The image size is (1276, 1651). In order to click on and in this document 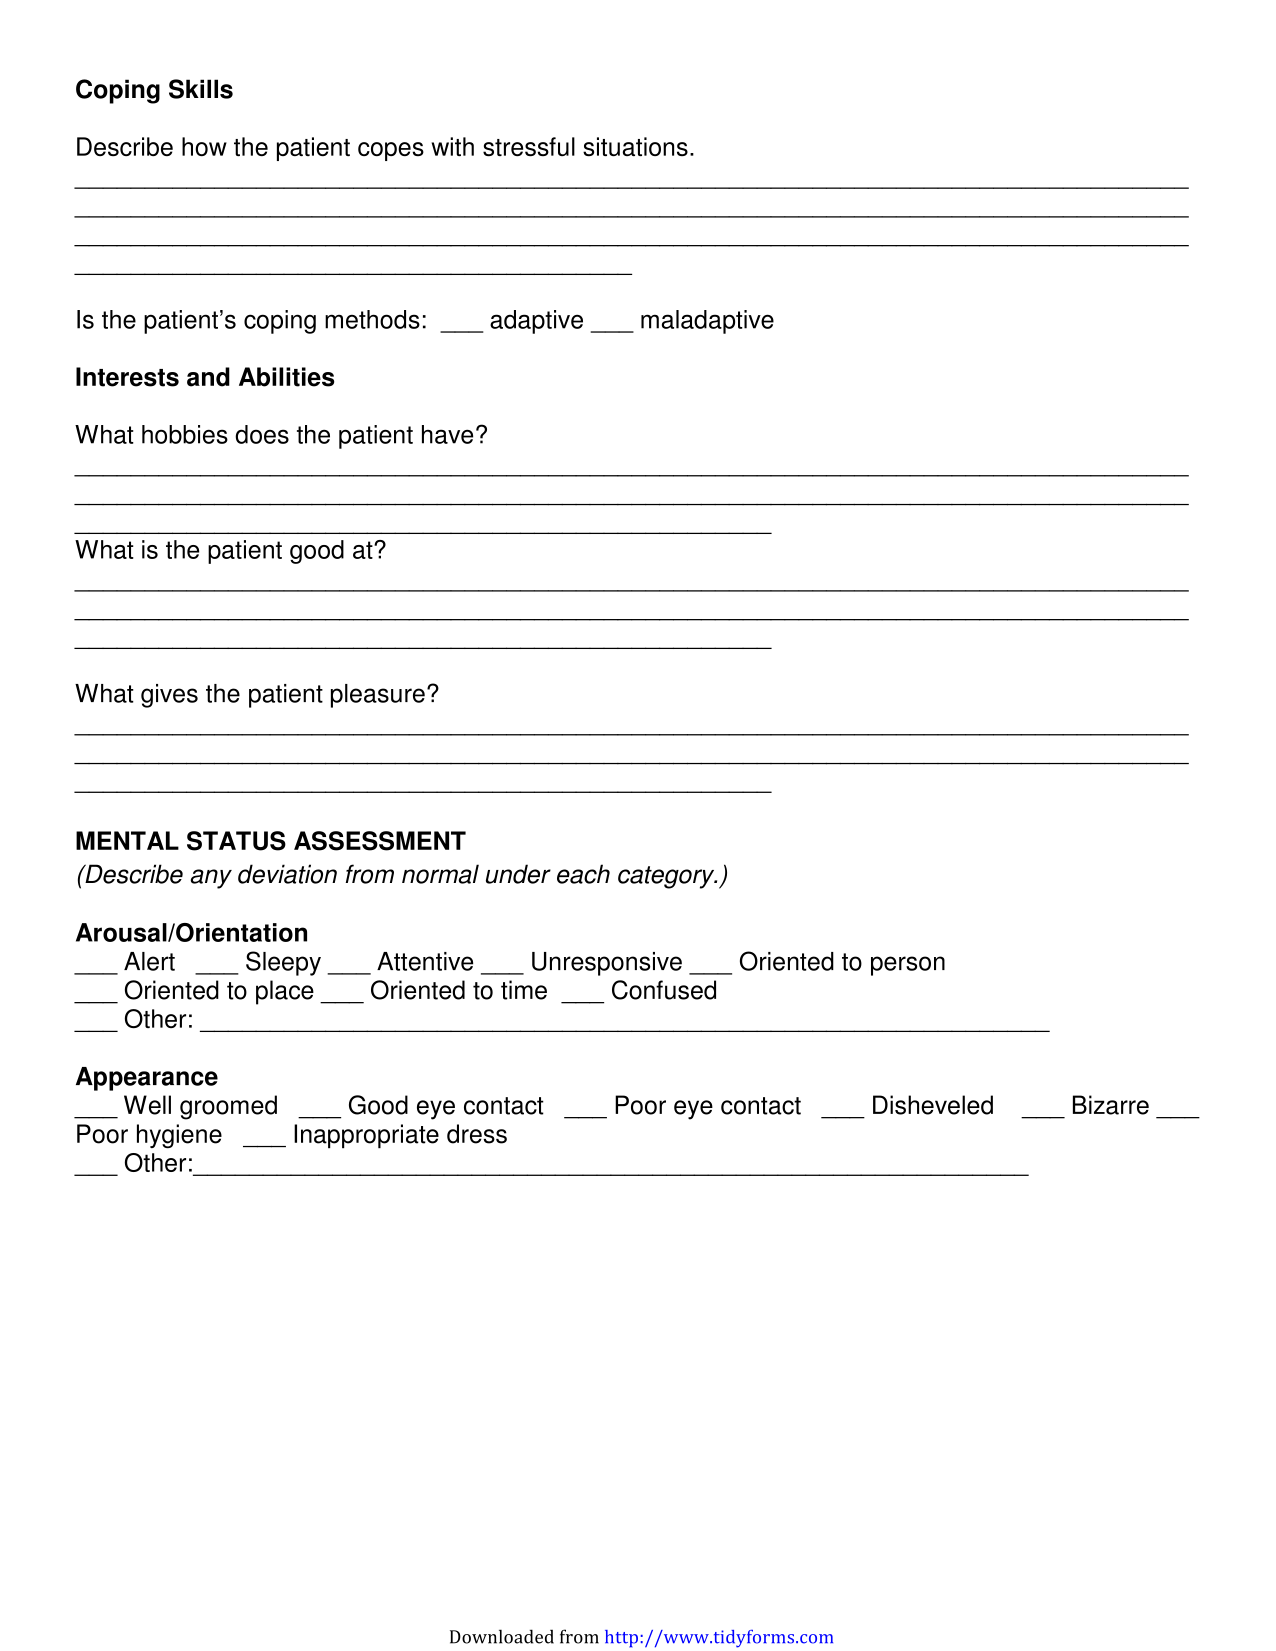, I will do `click(208, 377)`.
